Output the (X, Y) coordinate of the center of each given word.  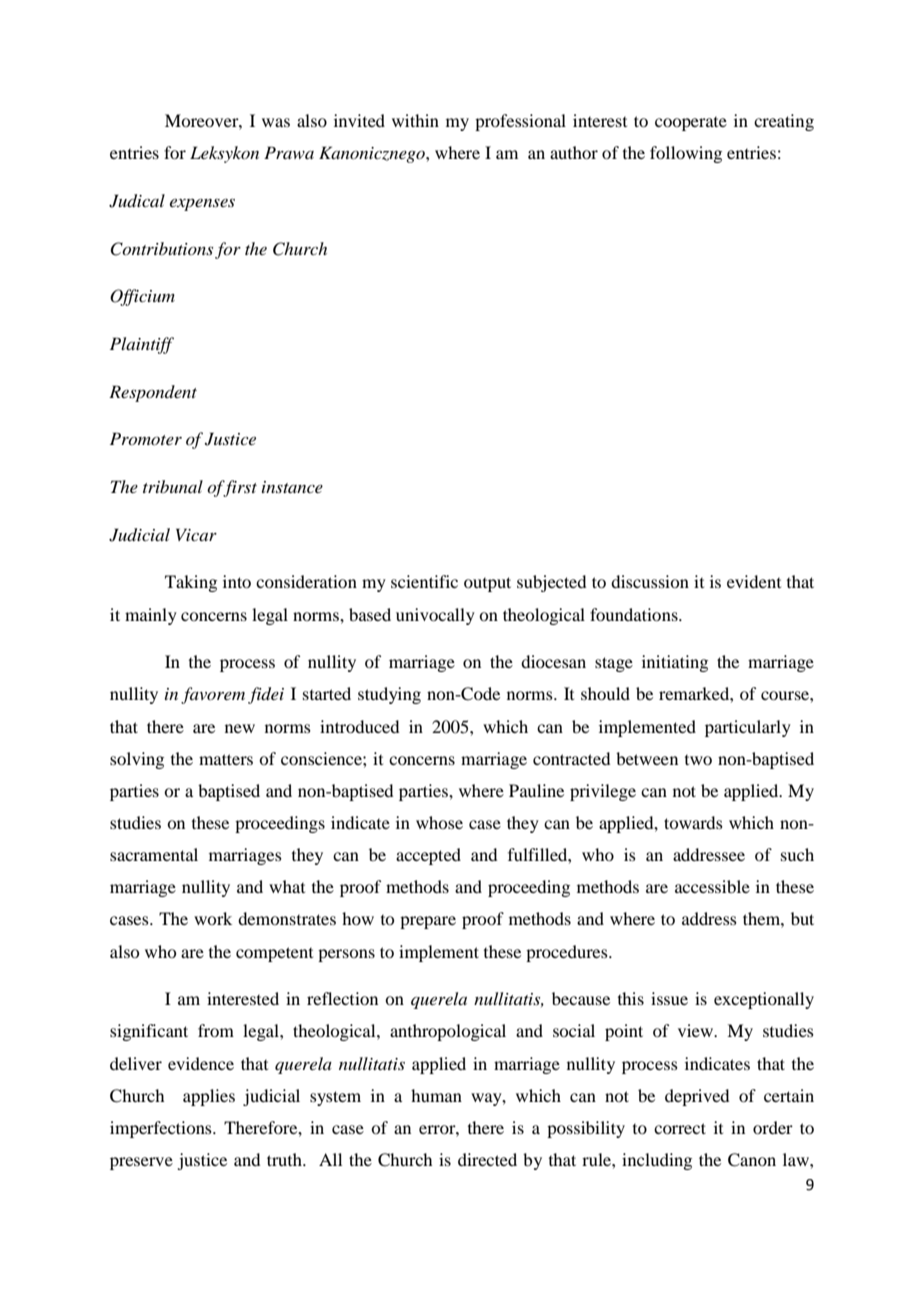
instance (292, 487)
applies (209, 1097)
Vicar (196, 534)
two (698, 760)
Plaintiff (142, 345)
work (213, 918)
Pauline (536, 790)
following (686, 154)
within (415, 120)
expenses (202, 205)
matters (226, 759)
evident (754, 581)
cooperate (691, 124)
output (487, 584)
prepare (428, 922)
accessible (712, 886)
